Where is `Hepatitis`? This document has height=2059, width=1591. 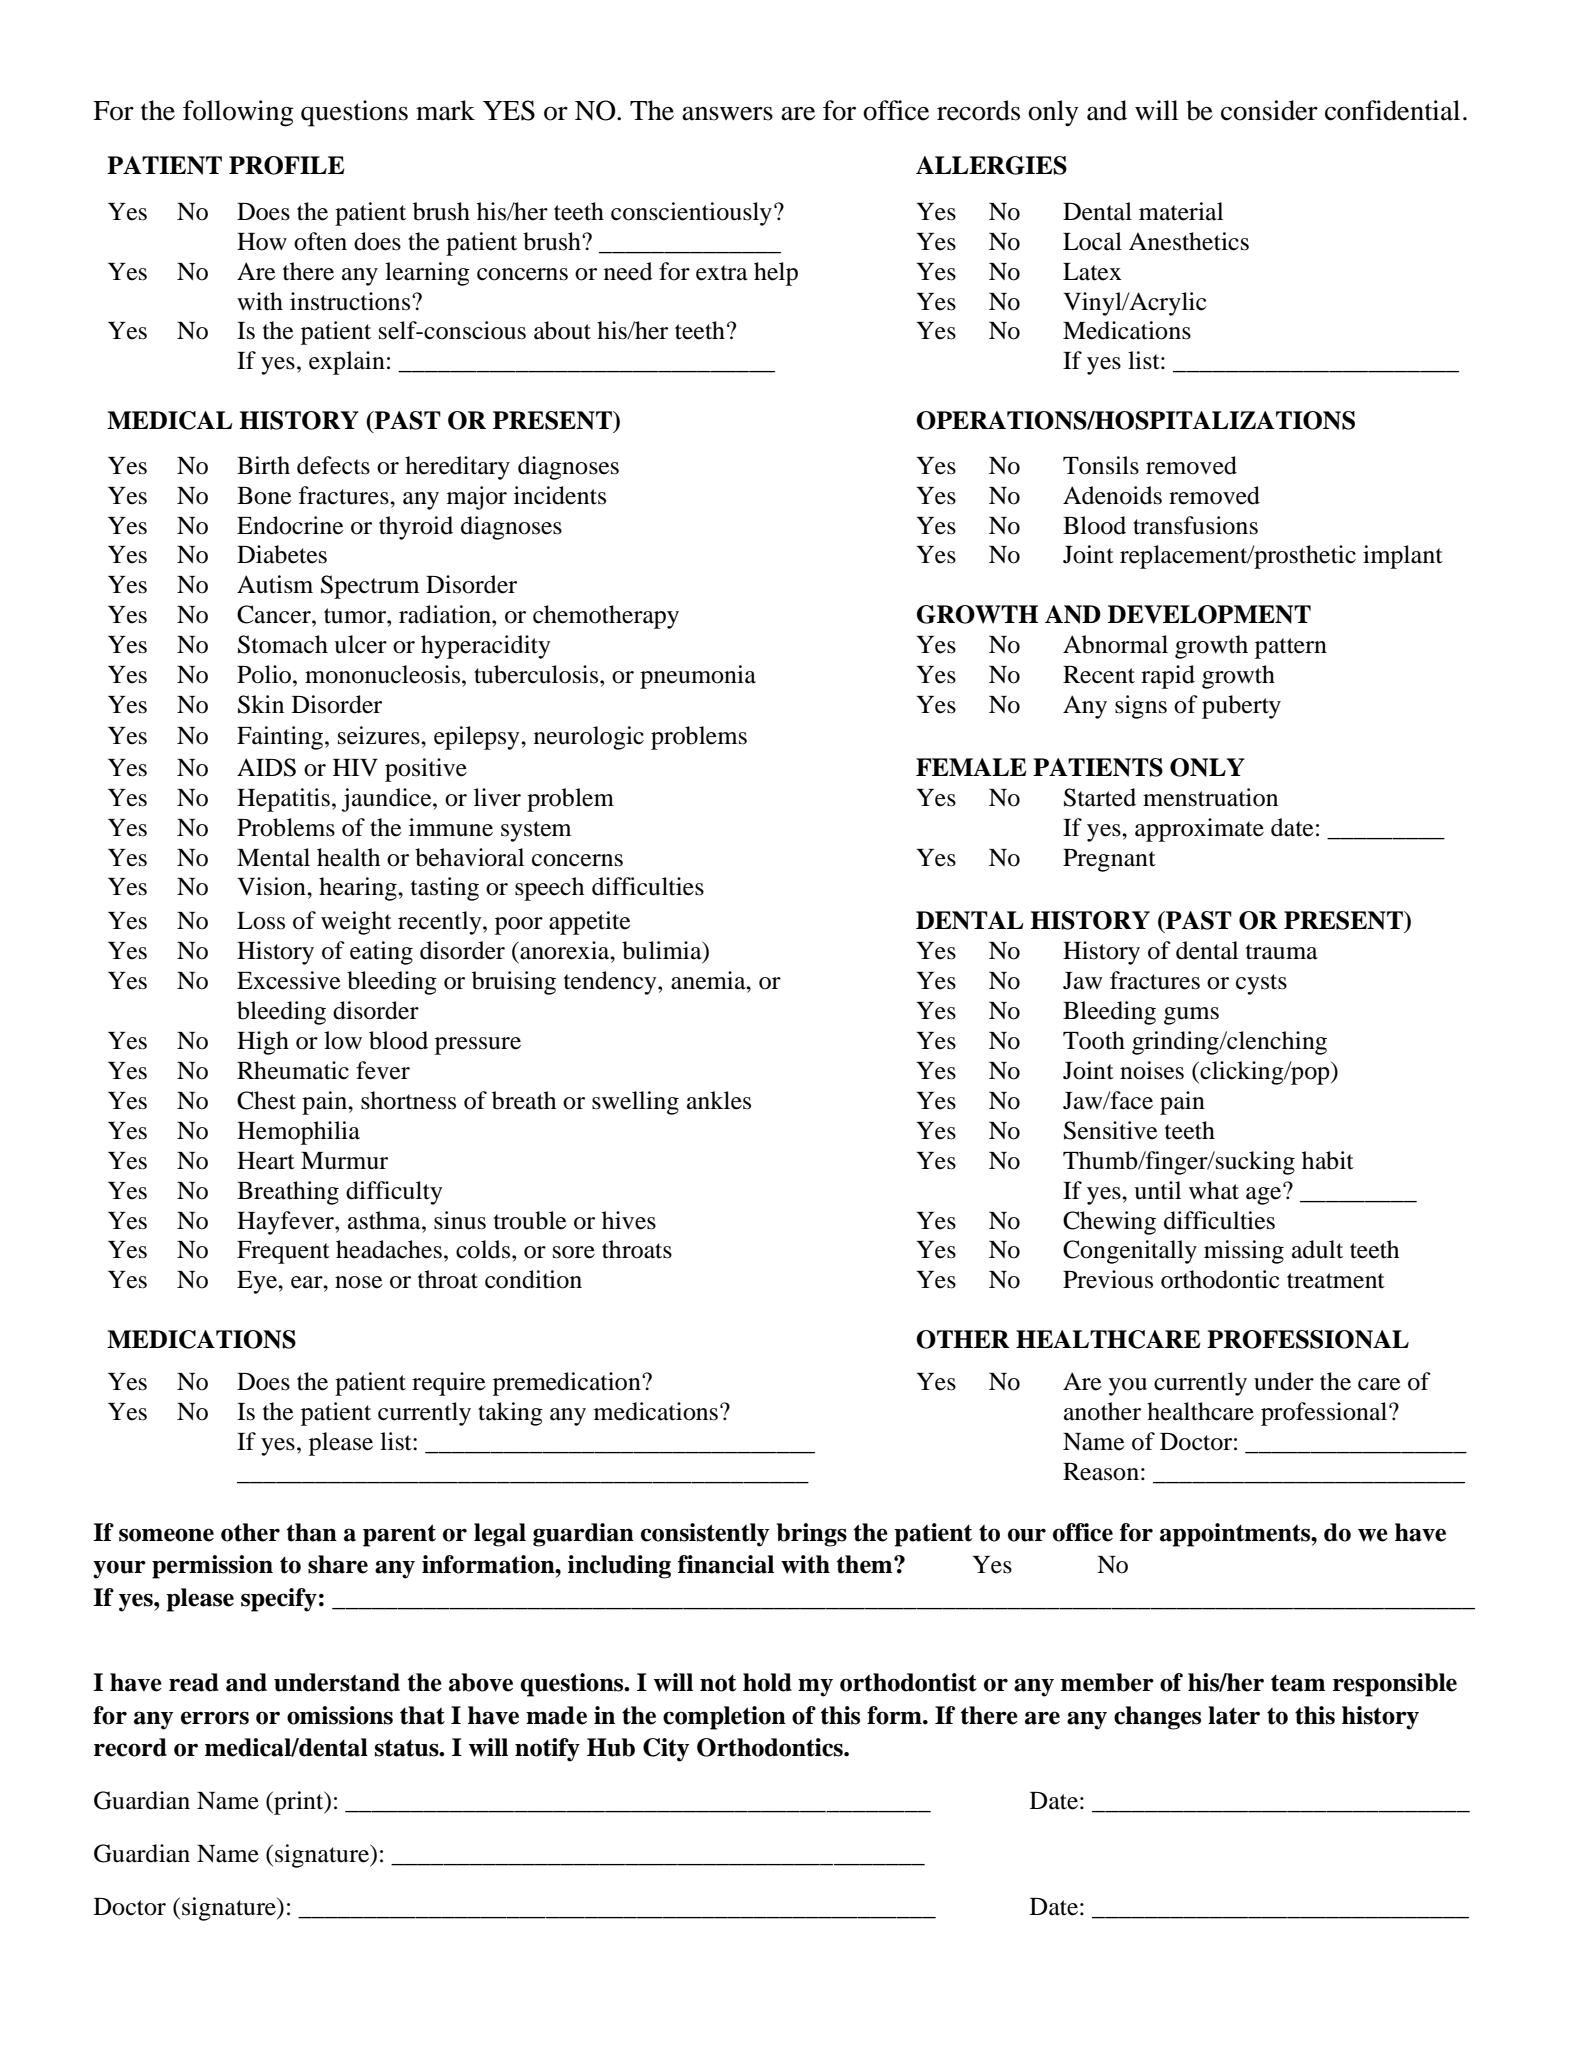 Hepatitis is located at coordinates (283, 800).
